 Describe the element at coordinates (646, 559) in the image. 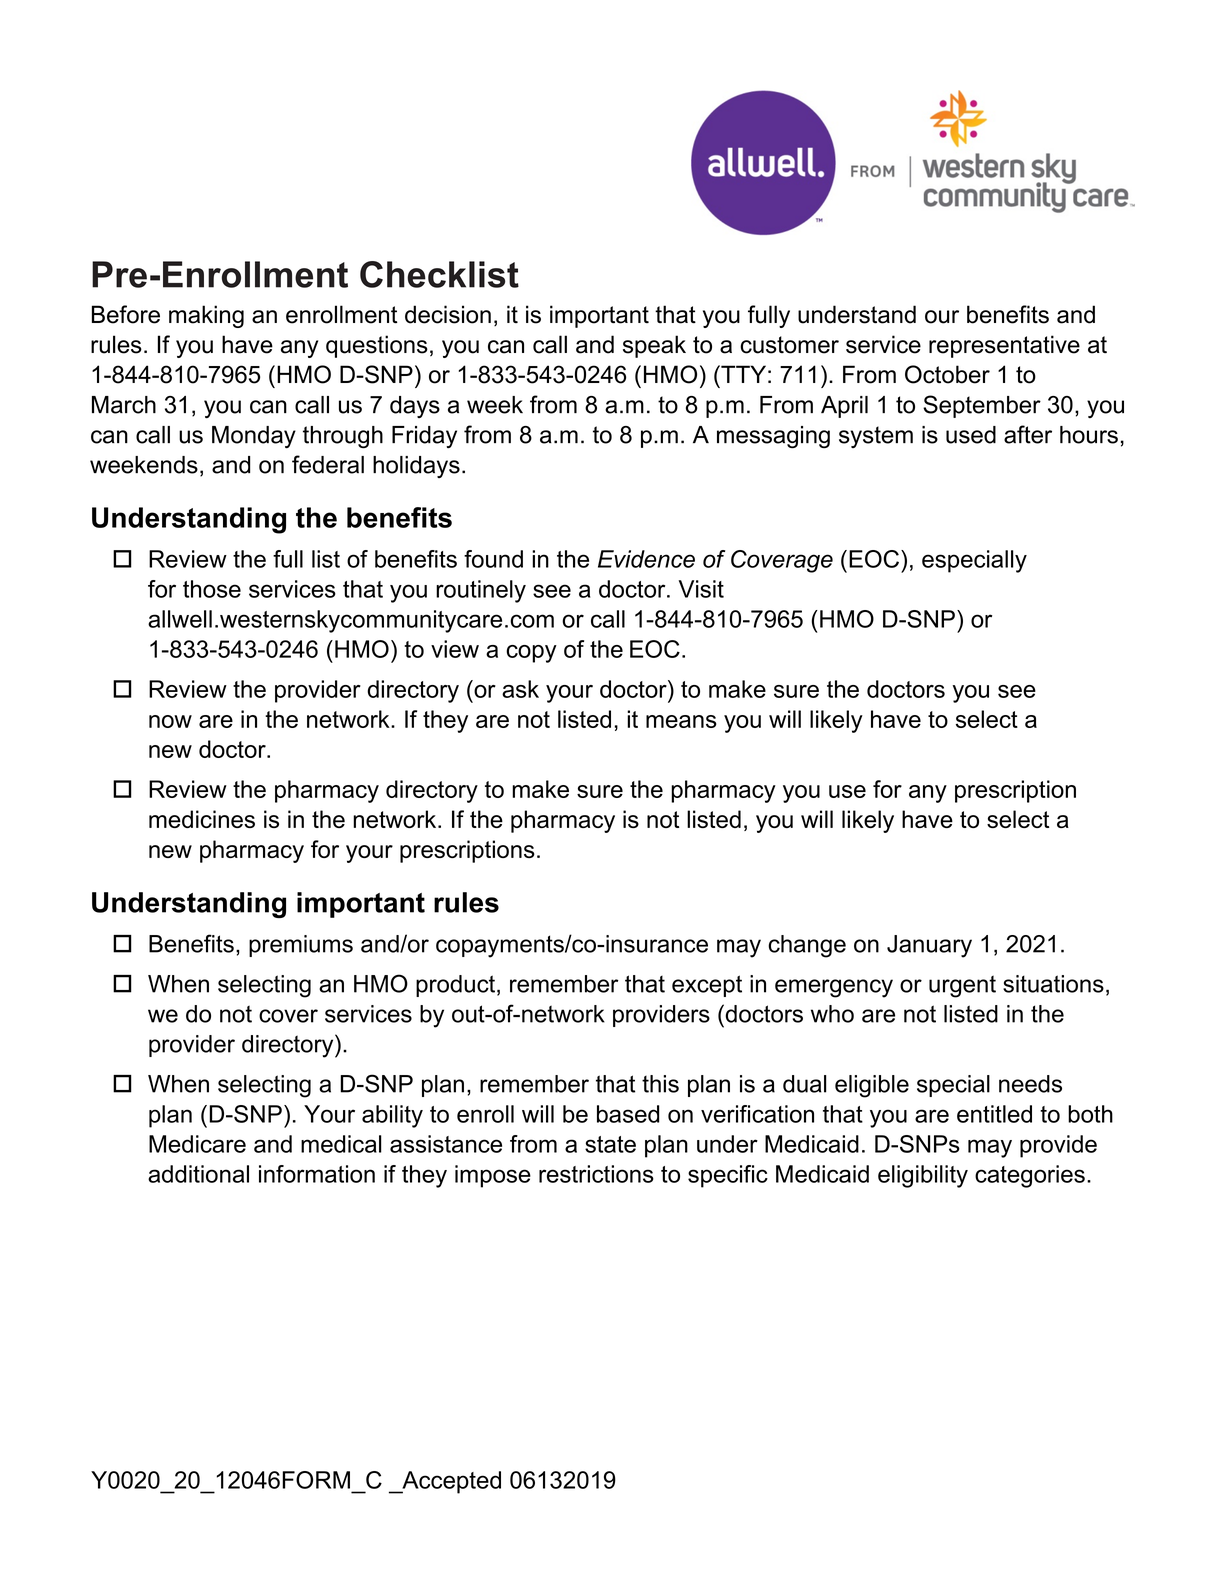

I see `Evidence` at that location.
